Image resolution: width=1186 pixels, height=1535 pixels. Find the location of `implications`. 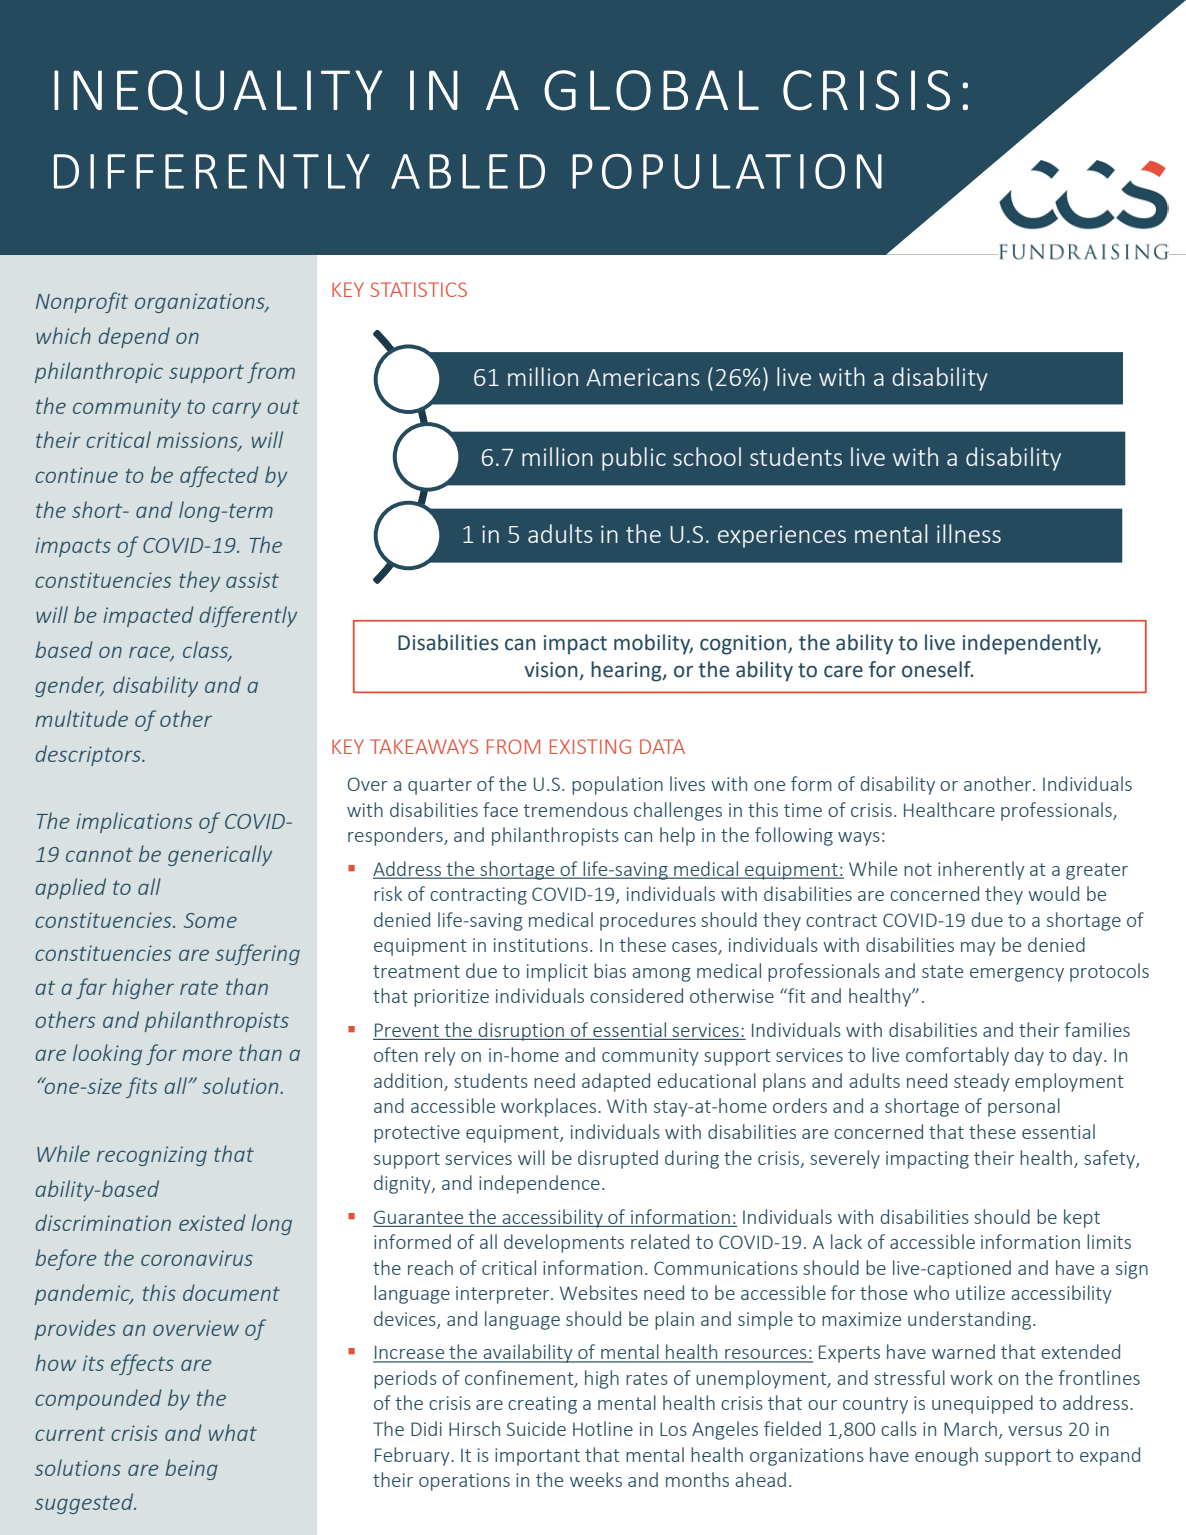

implications is located at coordinates (134, 822).
